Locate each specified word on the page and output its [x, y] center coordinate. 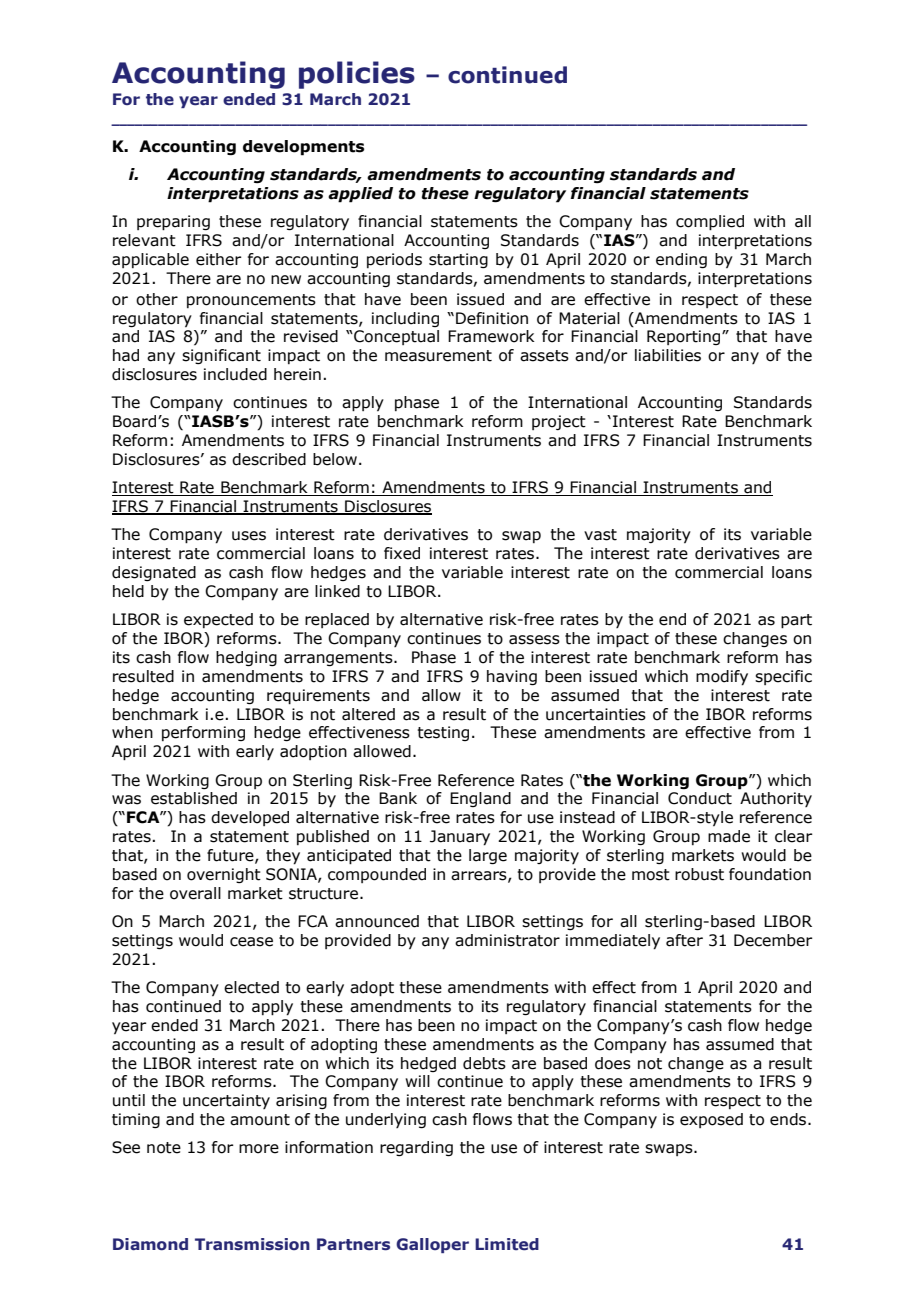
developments [303, 148]
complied [710, 223]
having [512, 677]
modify [722, 678]
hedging [246, 658]
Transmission [252, 1244]
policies [357, 75]
